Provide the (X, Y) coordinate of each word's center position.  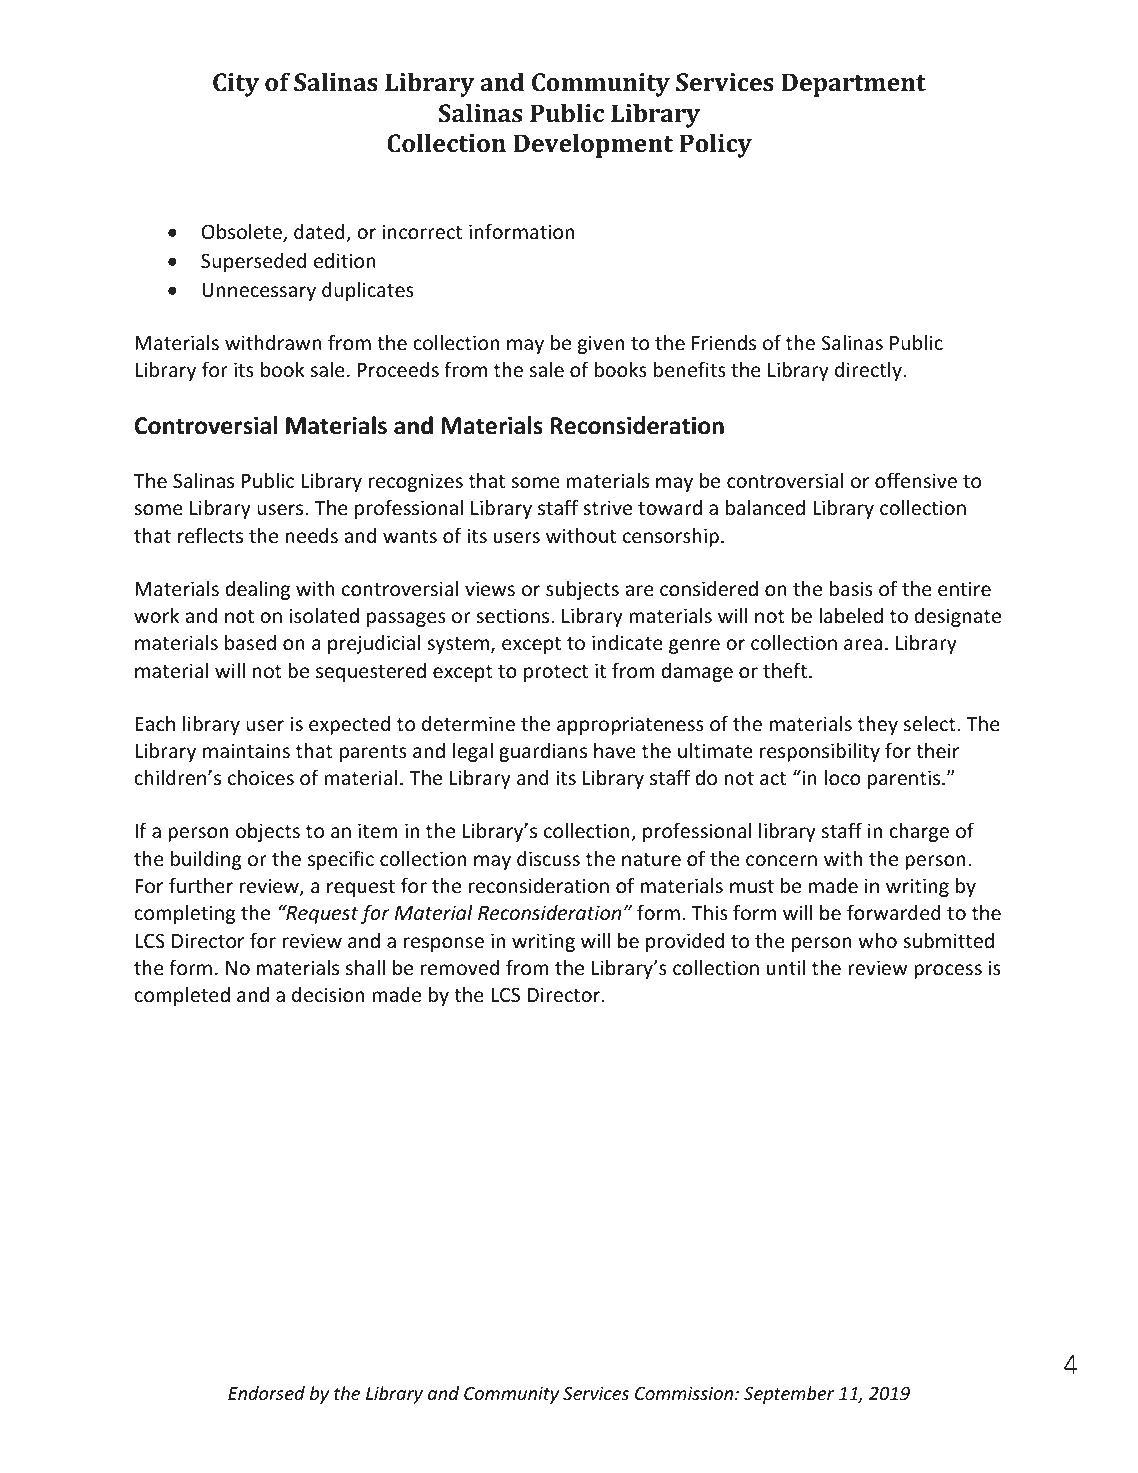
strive (607, 507)
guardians (543, 752)
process (948, 971)
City (236, 85)
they (878, 725)
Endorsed (266, 1393)
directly (869, 371)
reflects (210, 535)
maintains (246, 750)
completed (182, 996)
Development (593, 145)
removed (460, 967)
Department (853, 85)
